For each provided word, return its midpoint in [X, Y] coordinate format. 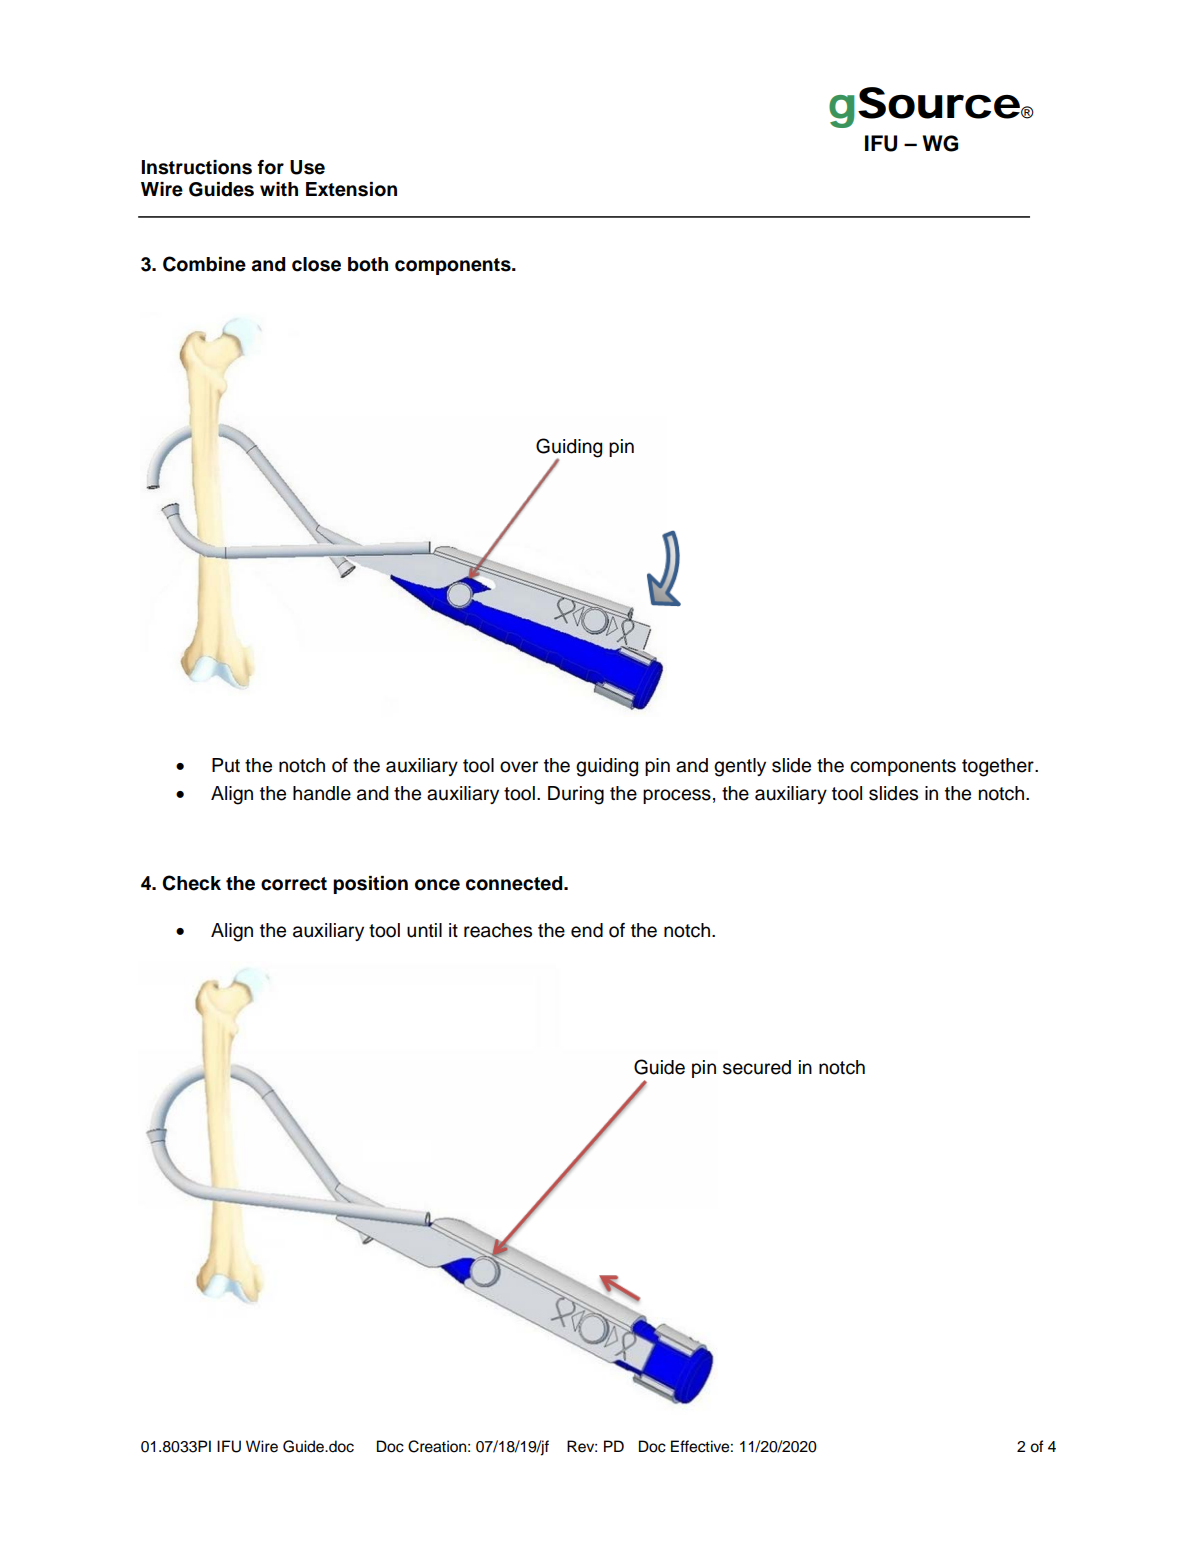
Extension [351, 189]
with [279, 189]
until [424, 930]
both [368, 264]
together [999, 767]
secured [757, 1067]
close [316, 264]
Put [226, 765]
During [576, 795]
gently [740, 767]
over [519, 767]
